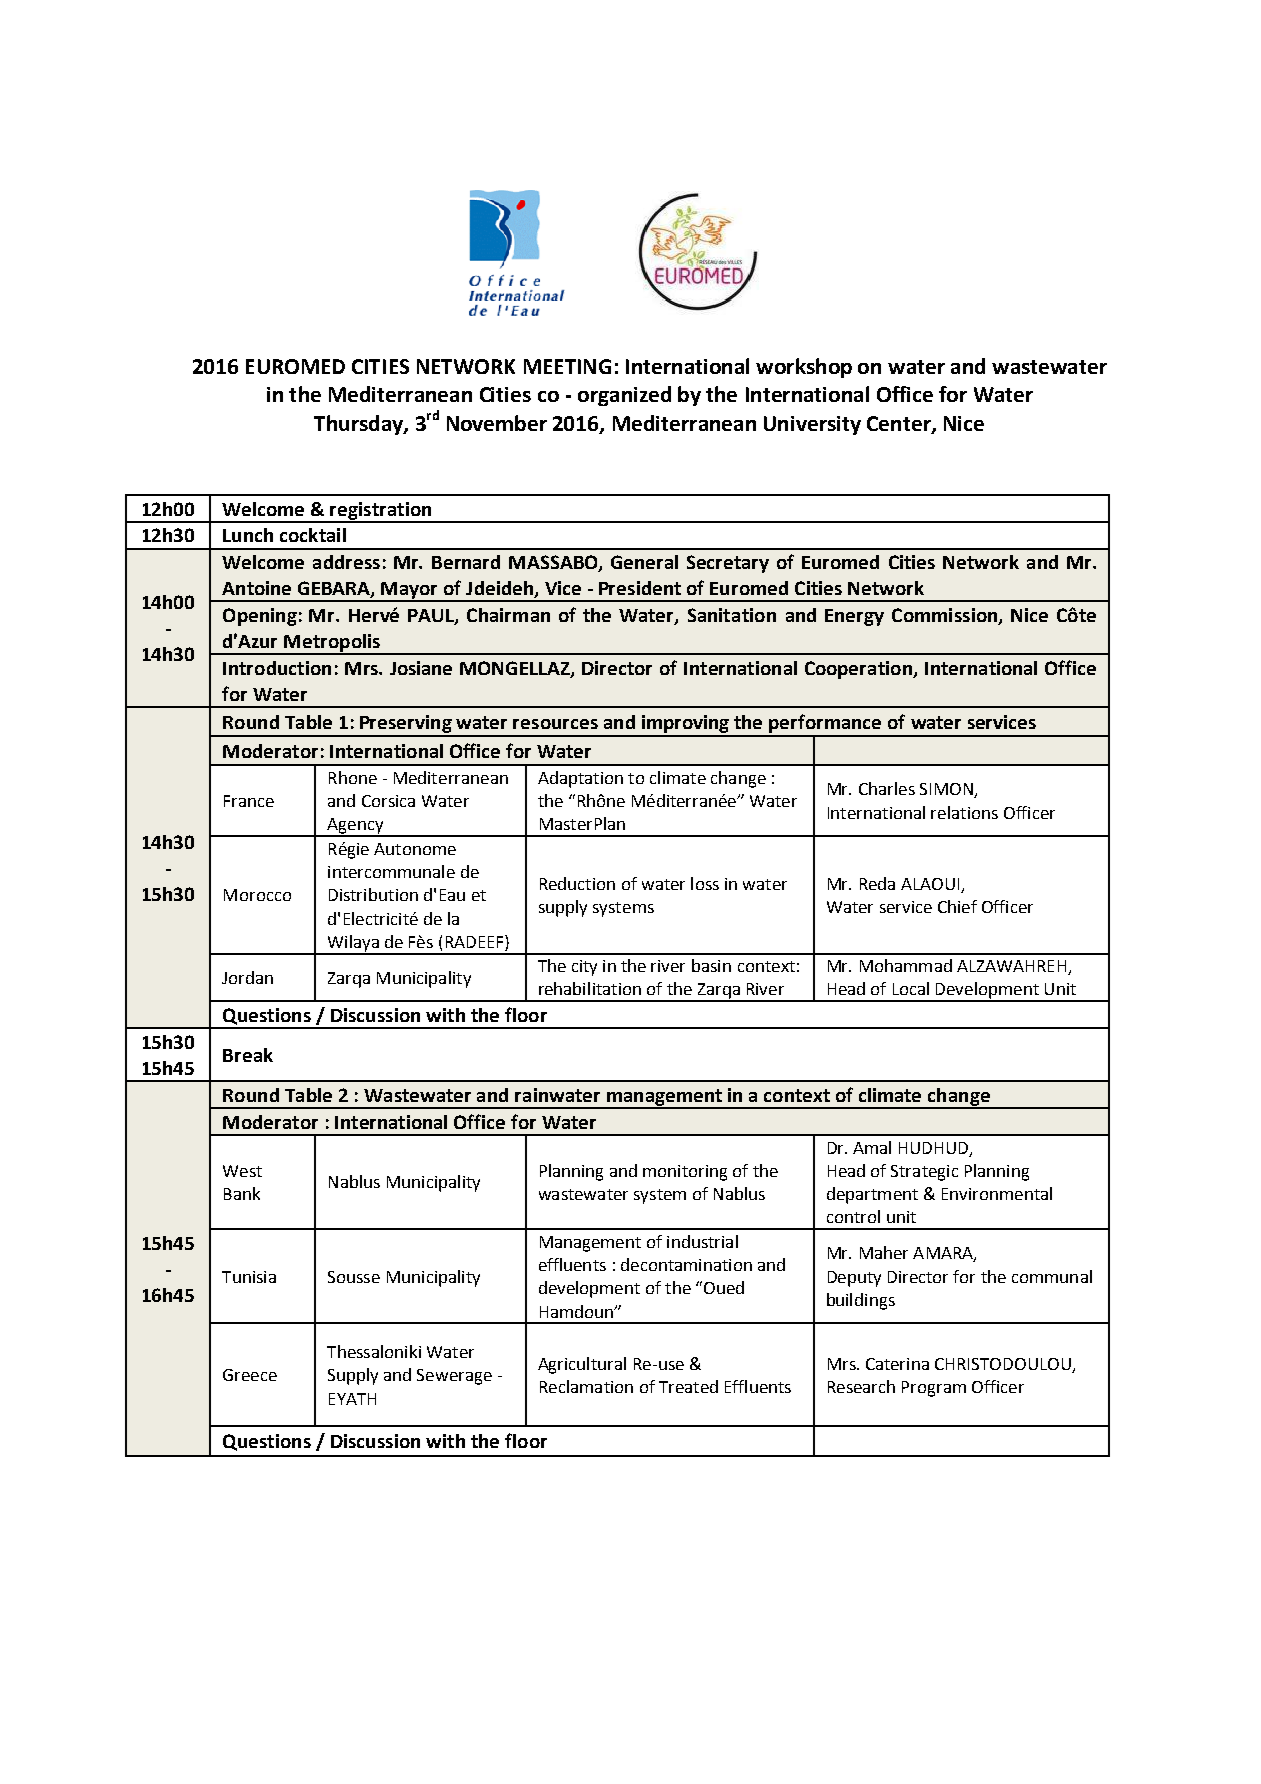 The image size is (1261, 1784). I want to click on Cooperation, so click(859, 670).
